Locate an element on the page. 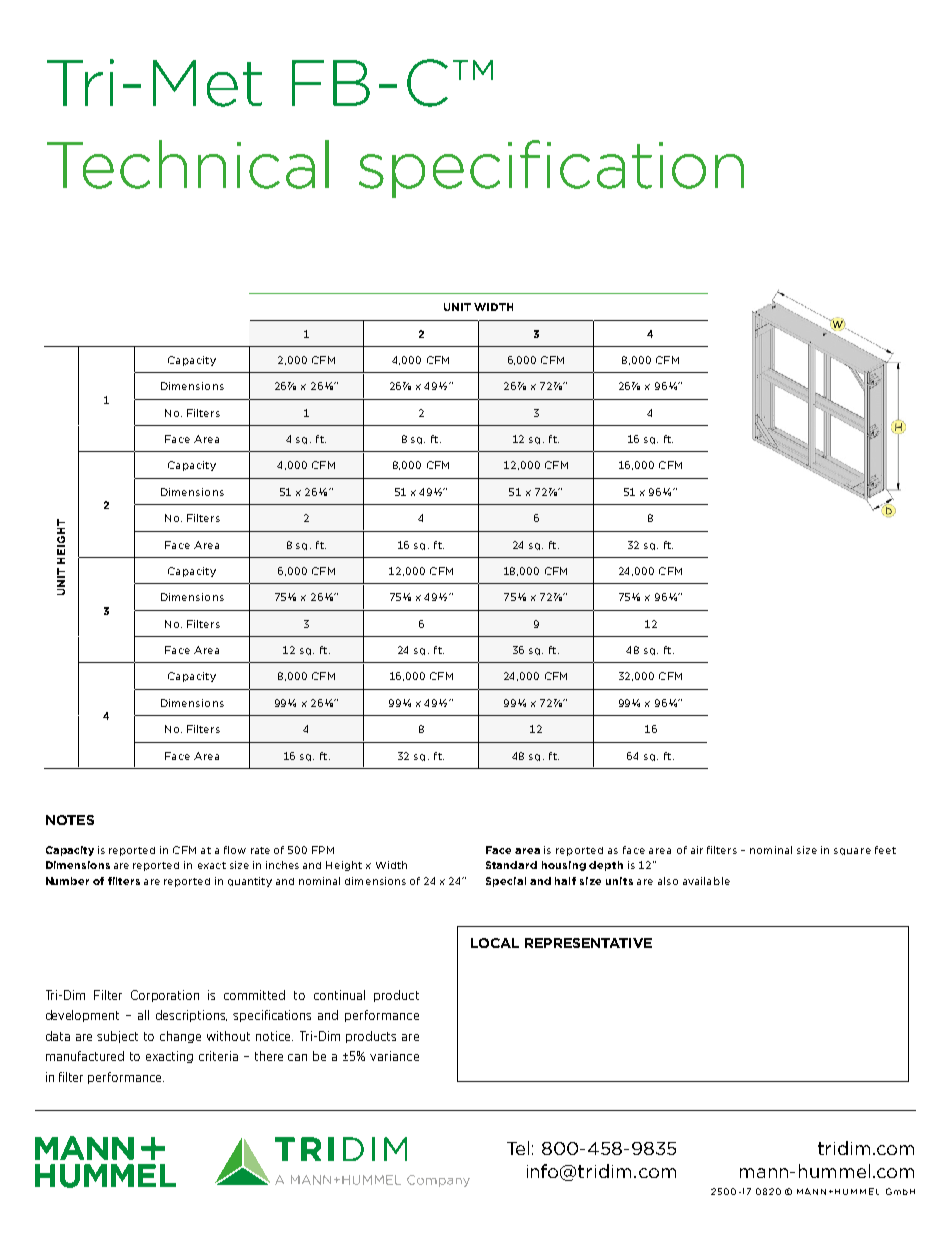 The width and height of the document is (952, 1233). square is located at coordinates (852, 851).
